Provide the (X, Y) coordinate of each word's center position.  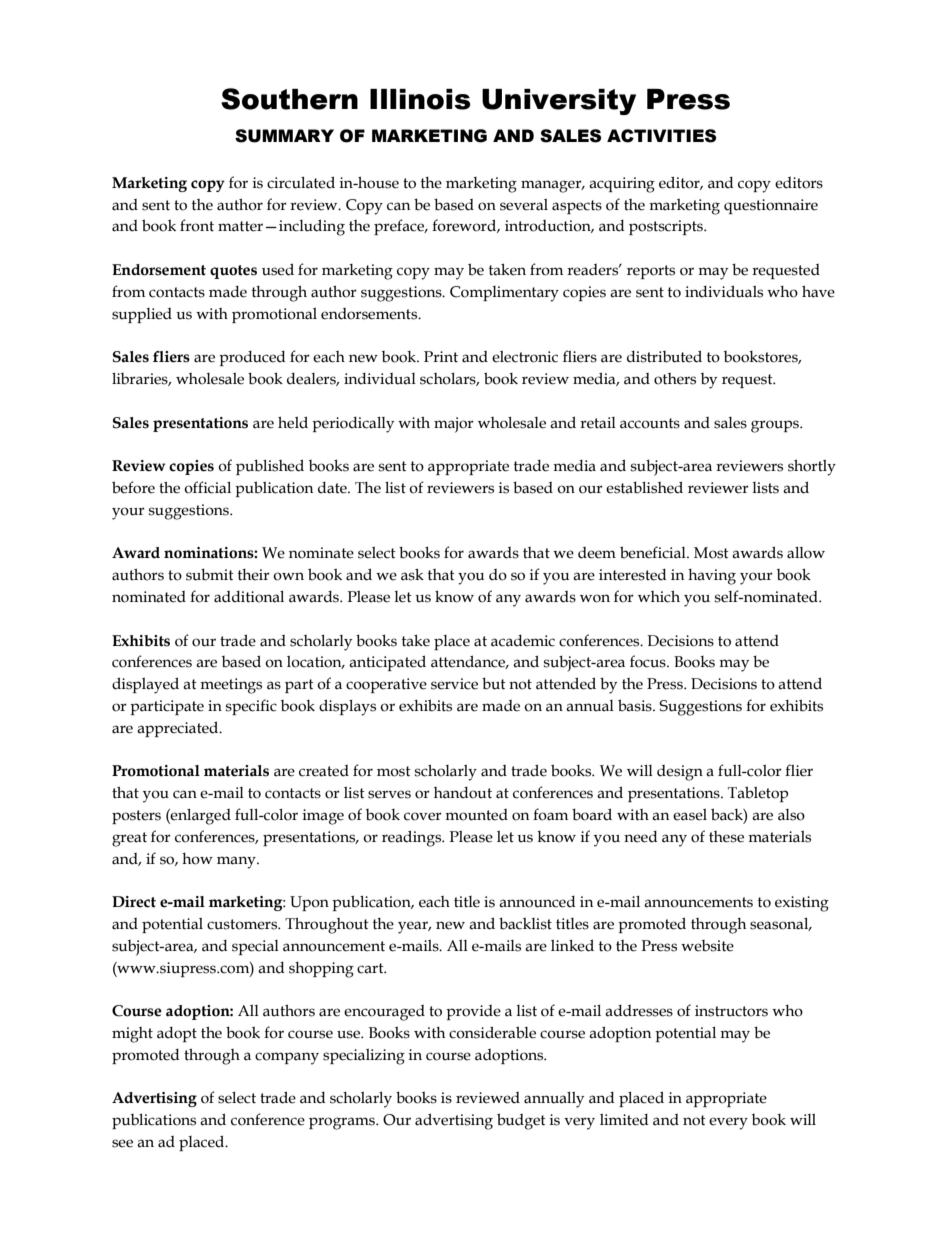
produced (252, 358)
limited (624, 1120)
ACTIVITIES (661, 136)
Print (441, 356)
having (712, 577)
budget (521, 1121)
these (726, 837)
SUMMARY (284, 136)
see (122, 1143)
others (675, 379)
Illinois (420, 99)
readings (413, 838)
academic (523, 641)
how (197, 859)
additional (249, 597)
